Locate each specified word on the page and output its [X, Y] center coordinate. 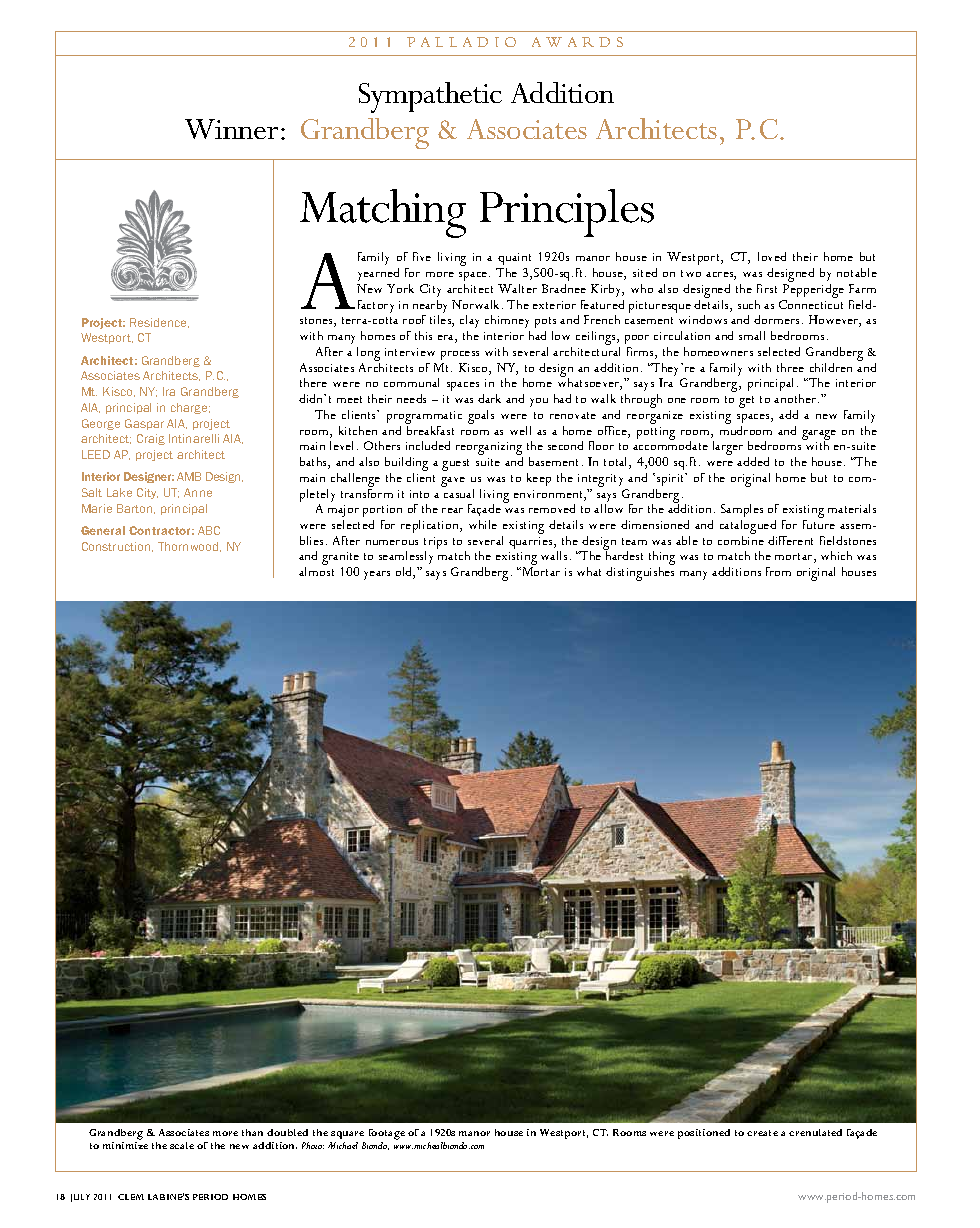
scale [182, 1145]
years [377, 575]
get [746, 402]
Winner [231, 129]
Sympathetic [430, 97]
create [762, 1133]
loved [772, 256]
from [778, 571]
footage [387, 1134]
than [252, 1132]
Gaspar [144, 424]
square [347, 1135]
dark [489, 398]
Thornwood [189, 547]
